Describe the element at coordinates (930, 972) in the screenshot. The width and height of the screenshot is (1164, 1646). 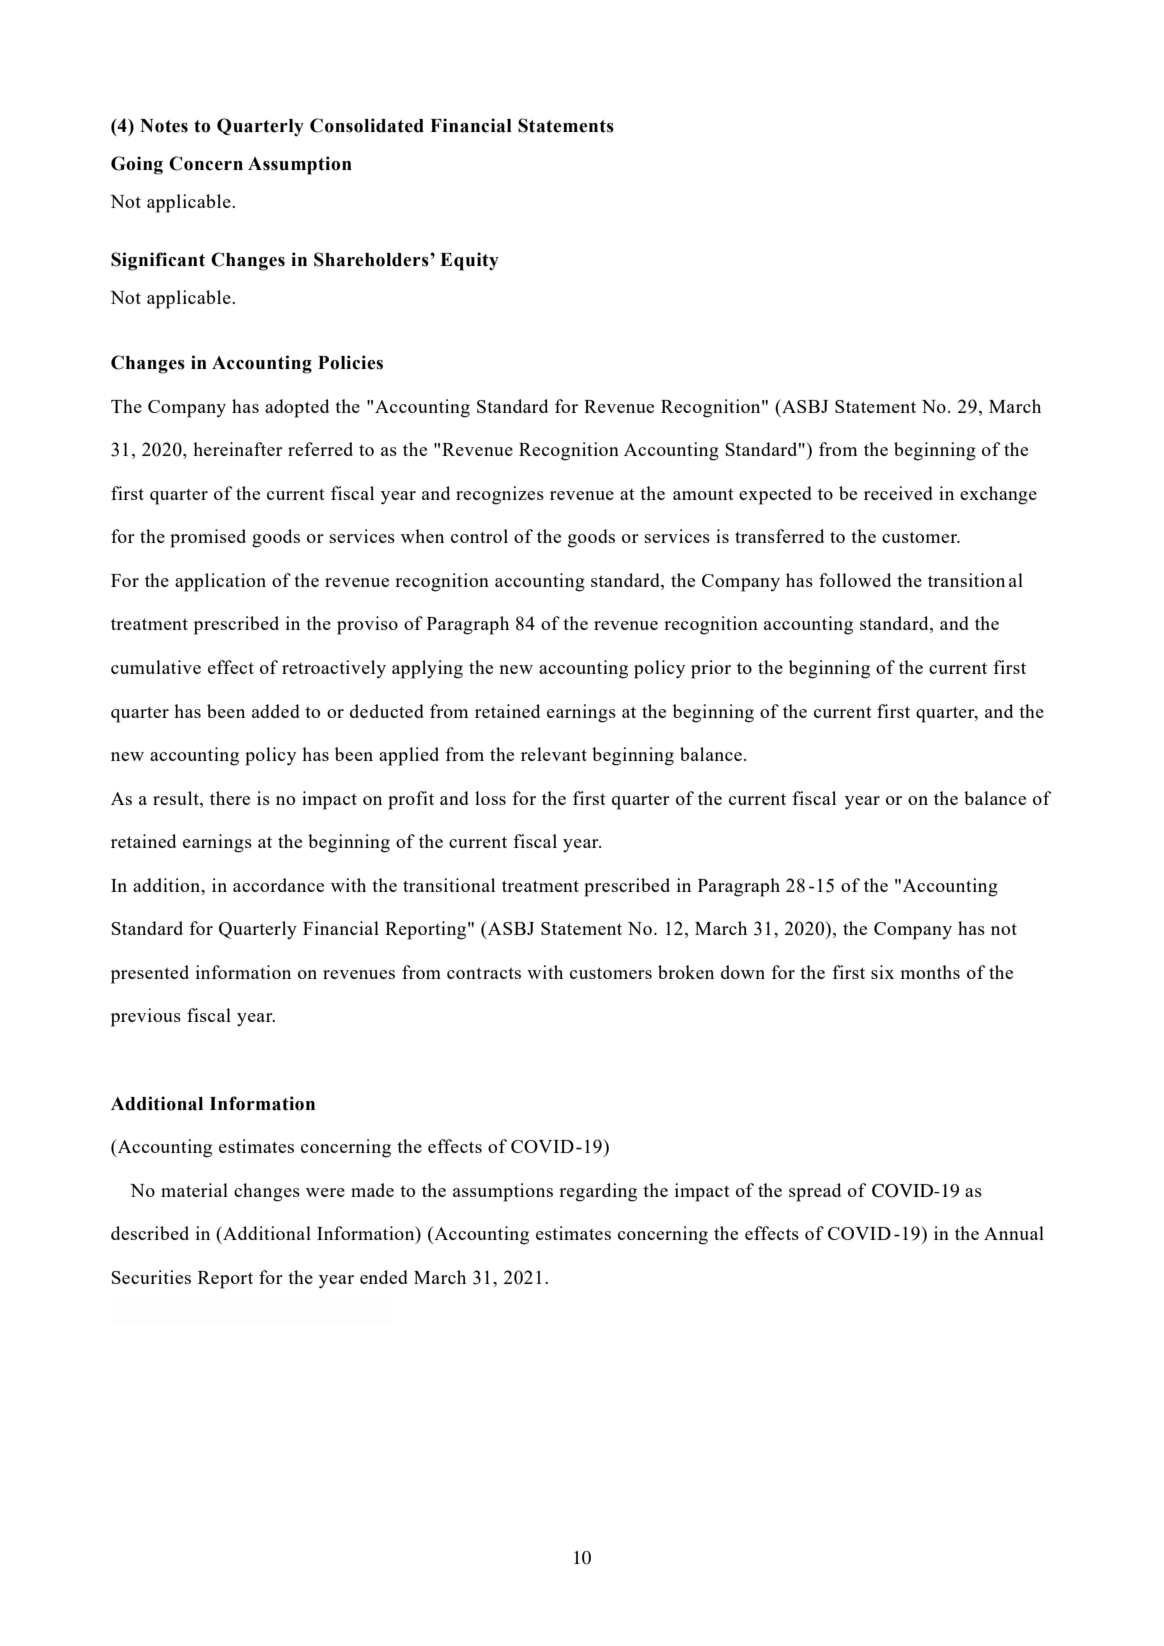
I see `months` at that location.
